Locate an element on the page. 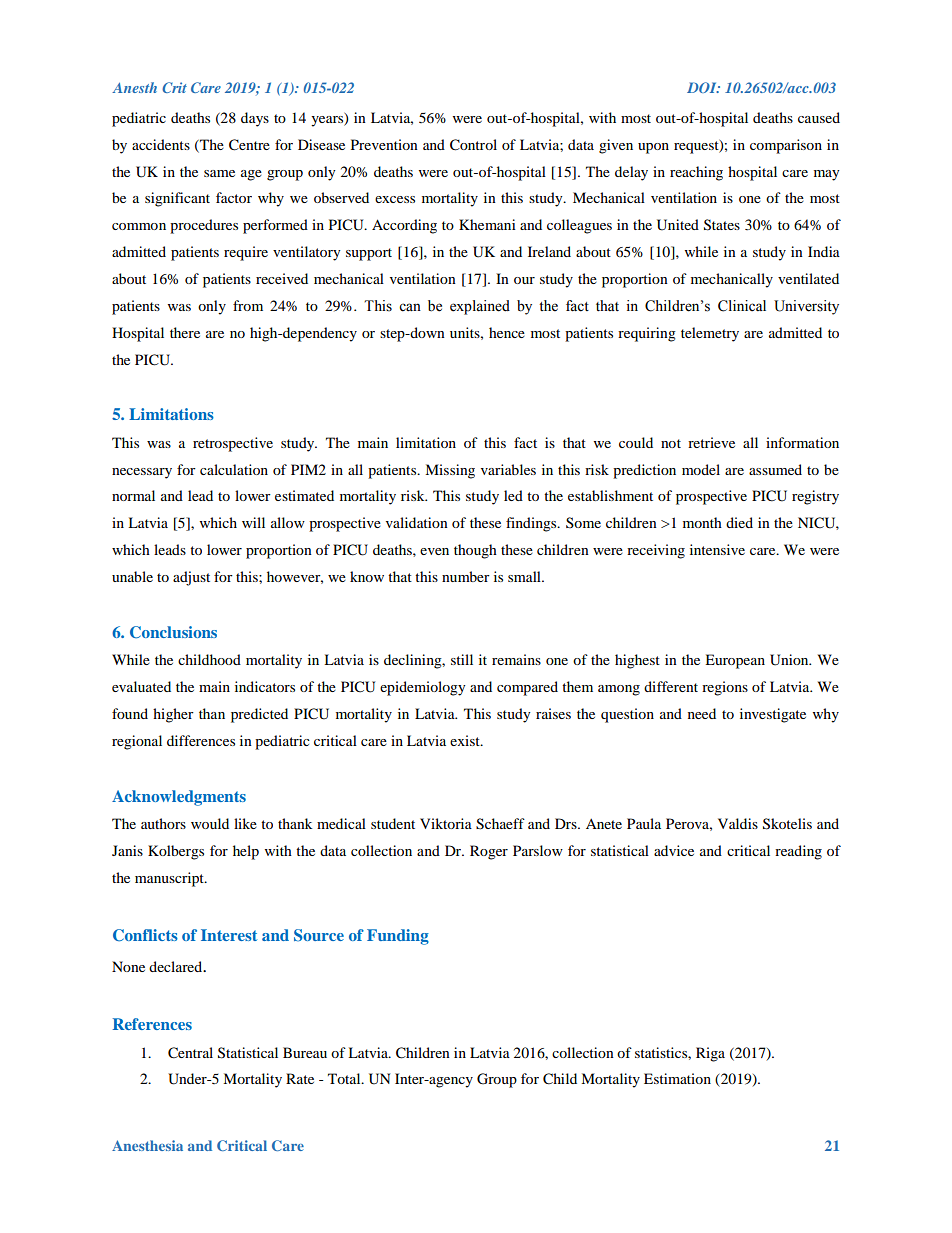 This image has height=1233, width=952. Central is located at coordinates (190, 1053).
